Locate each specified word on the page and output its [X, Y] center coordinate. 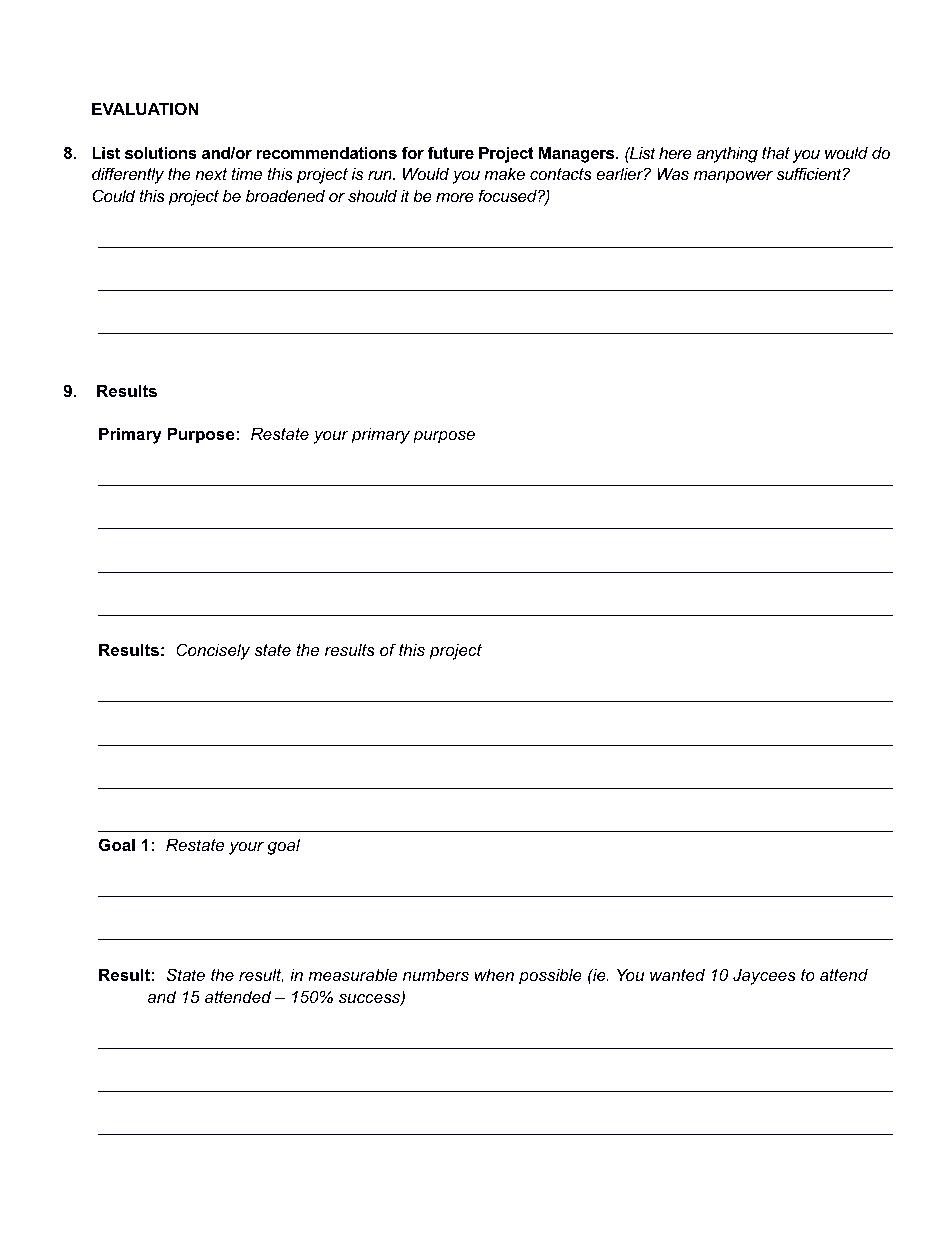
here [675, 152]
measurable [352, 974]
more [455, 197]
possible [550, 976]
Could [114, 195]
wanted [677, 974]
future [451, 152]
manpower [733, 177]
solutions [161, 152]
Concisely [213, 651]
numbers [436, 974]
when [494, 974]
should [372, 195]
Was [673, 173]
